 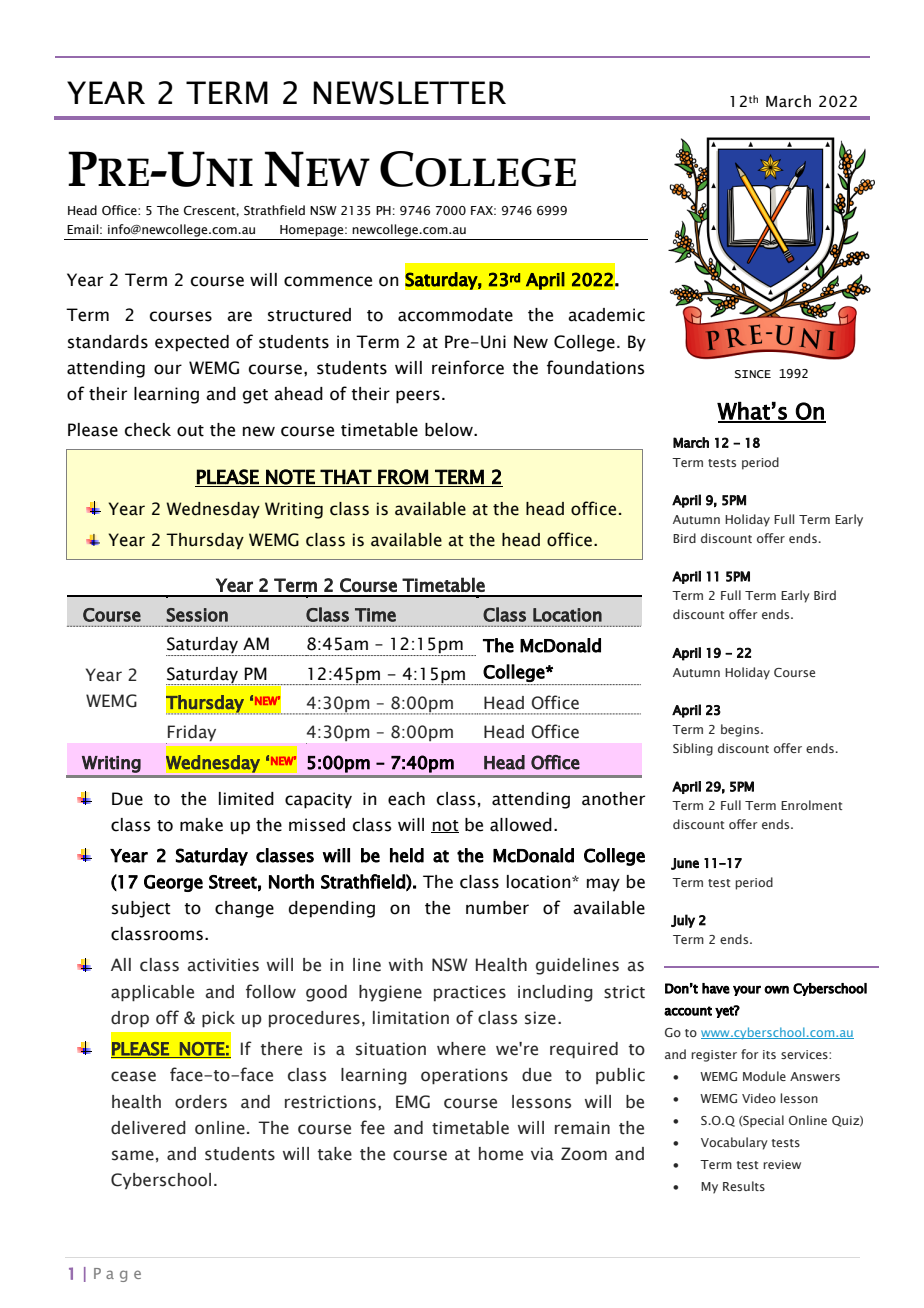 I want to click on delivered, so click(x=148, y=1128).
